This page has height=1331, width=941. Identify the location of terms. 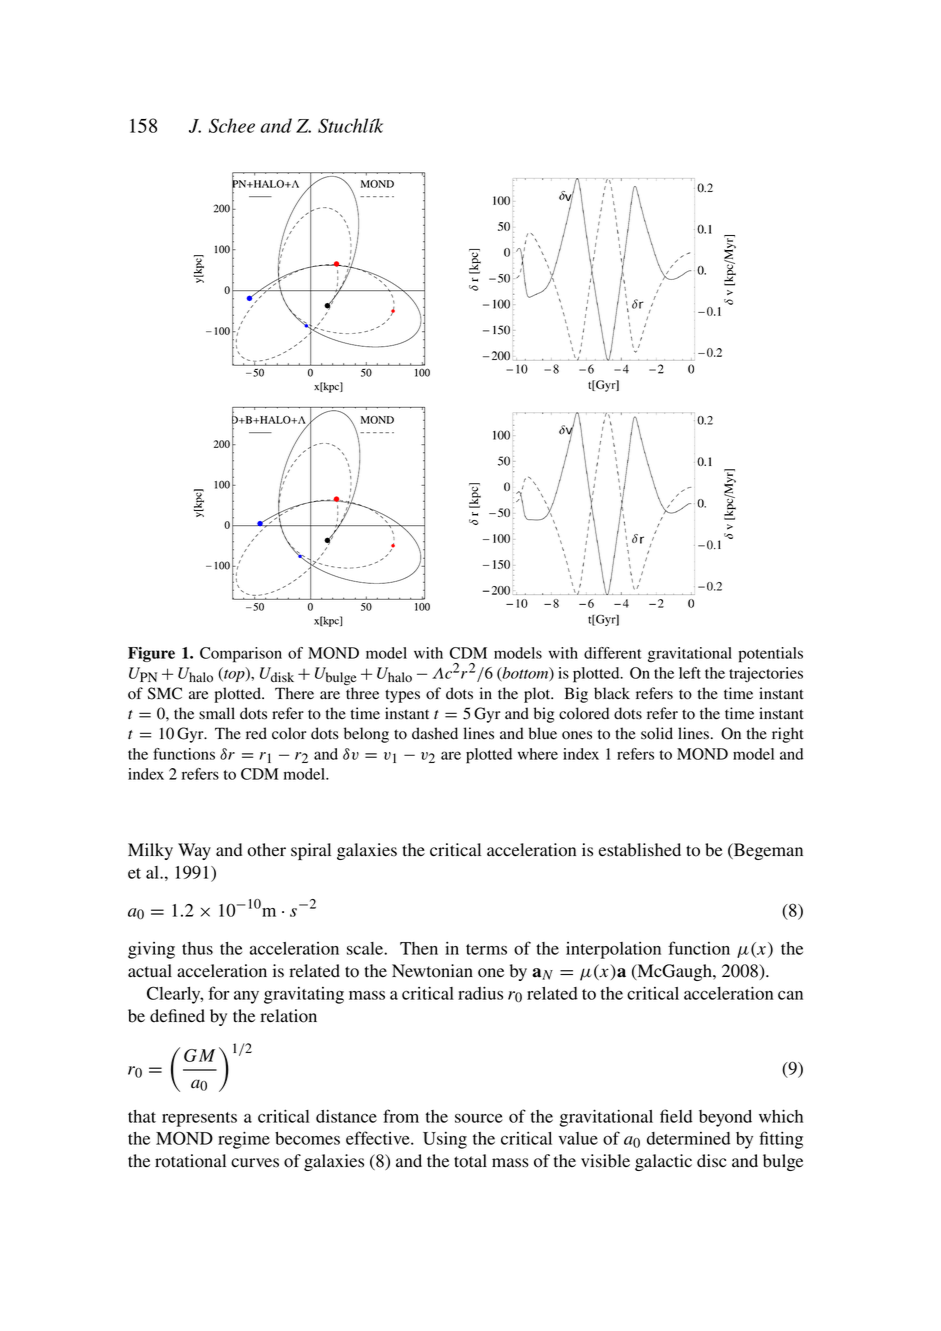
(486, 949).
